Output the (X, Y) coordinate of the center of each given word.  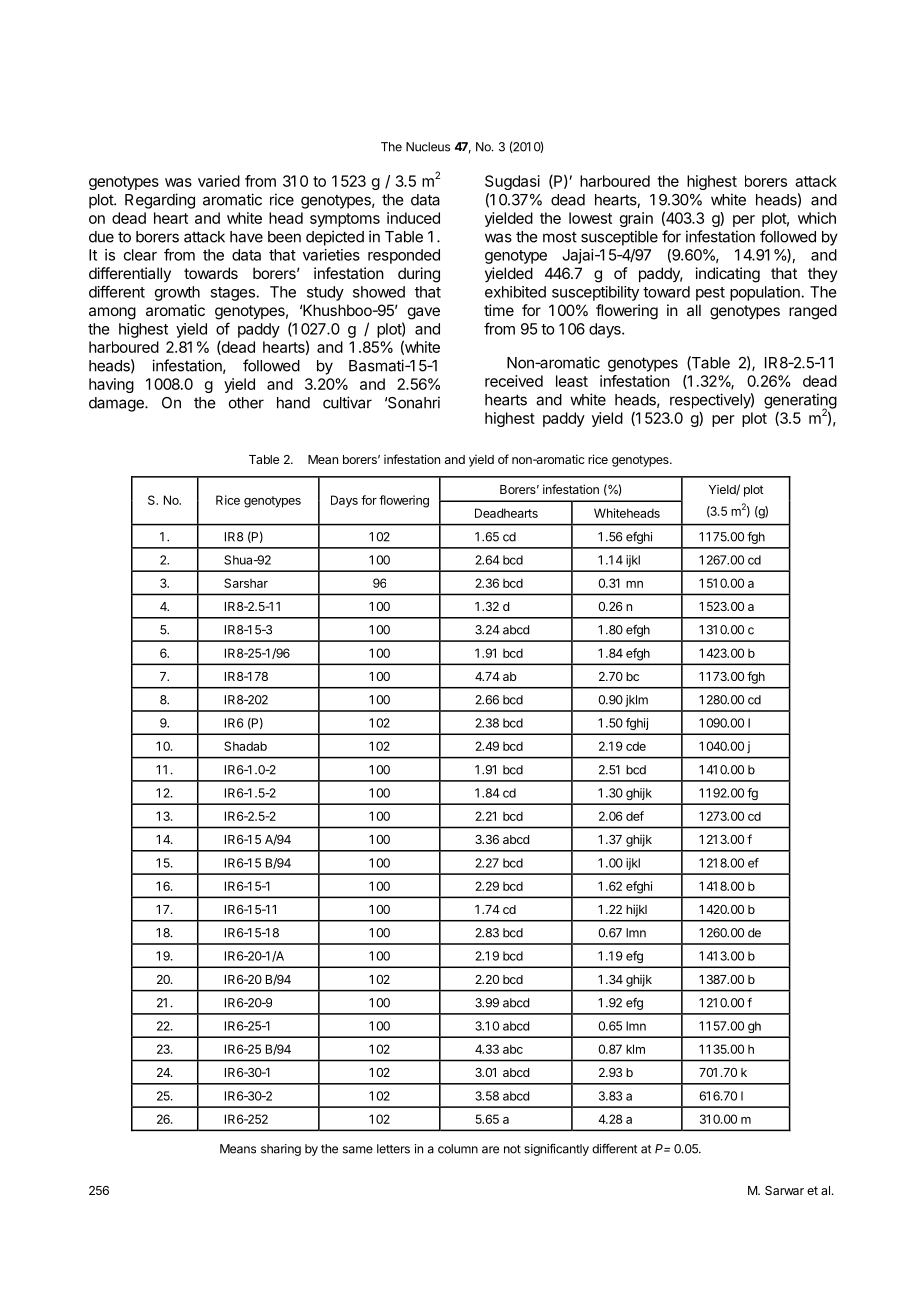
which (817, 218)
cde (636, 746)
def (635, 816)
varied (219, 181)
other (246, 403)
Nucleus (428, 147)
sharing (281, 1150)
